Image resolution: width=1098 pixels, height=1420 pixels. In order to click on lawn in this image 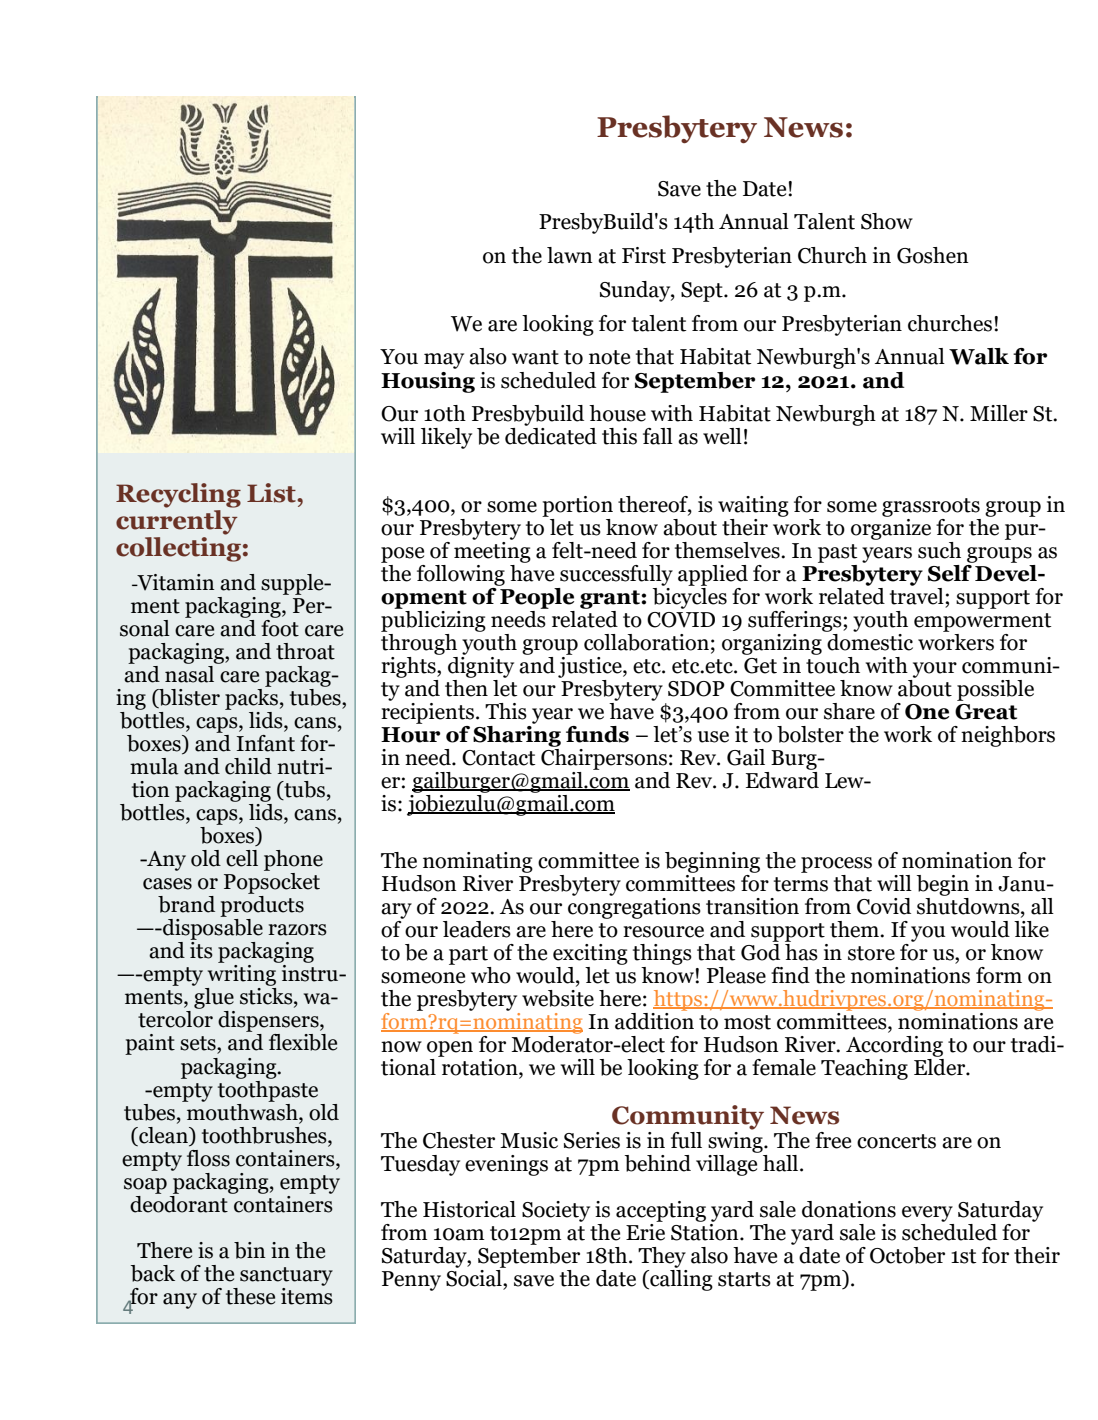, I will do `click(570, 255)`.
